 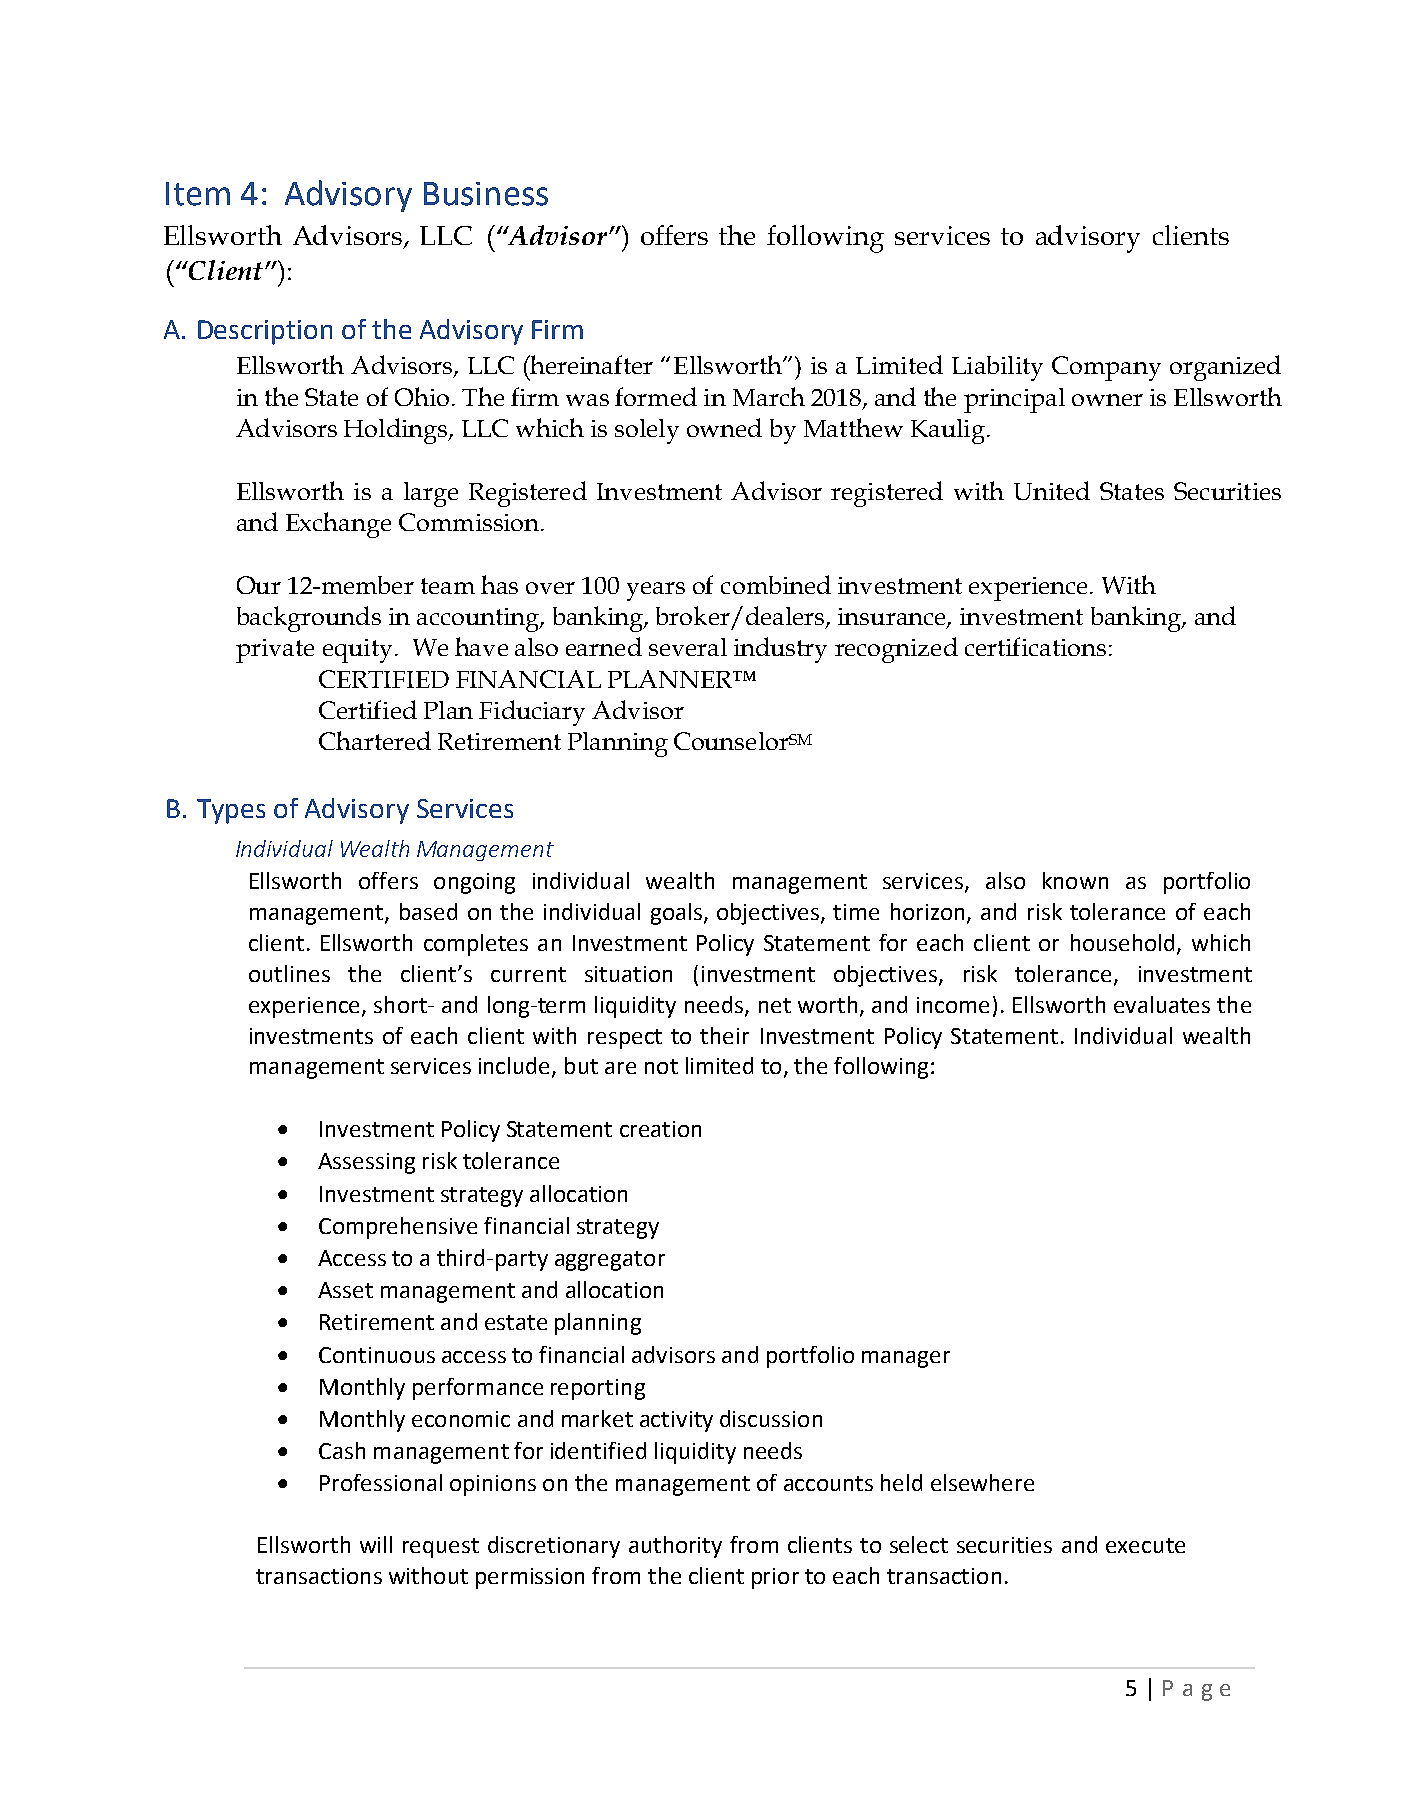 What do you see at coordinates (688, 647) in the screenshot?
I see `several` at bounding box center [688, 647].
